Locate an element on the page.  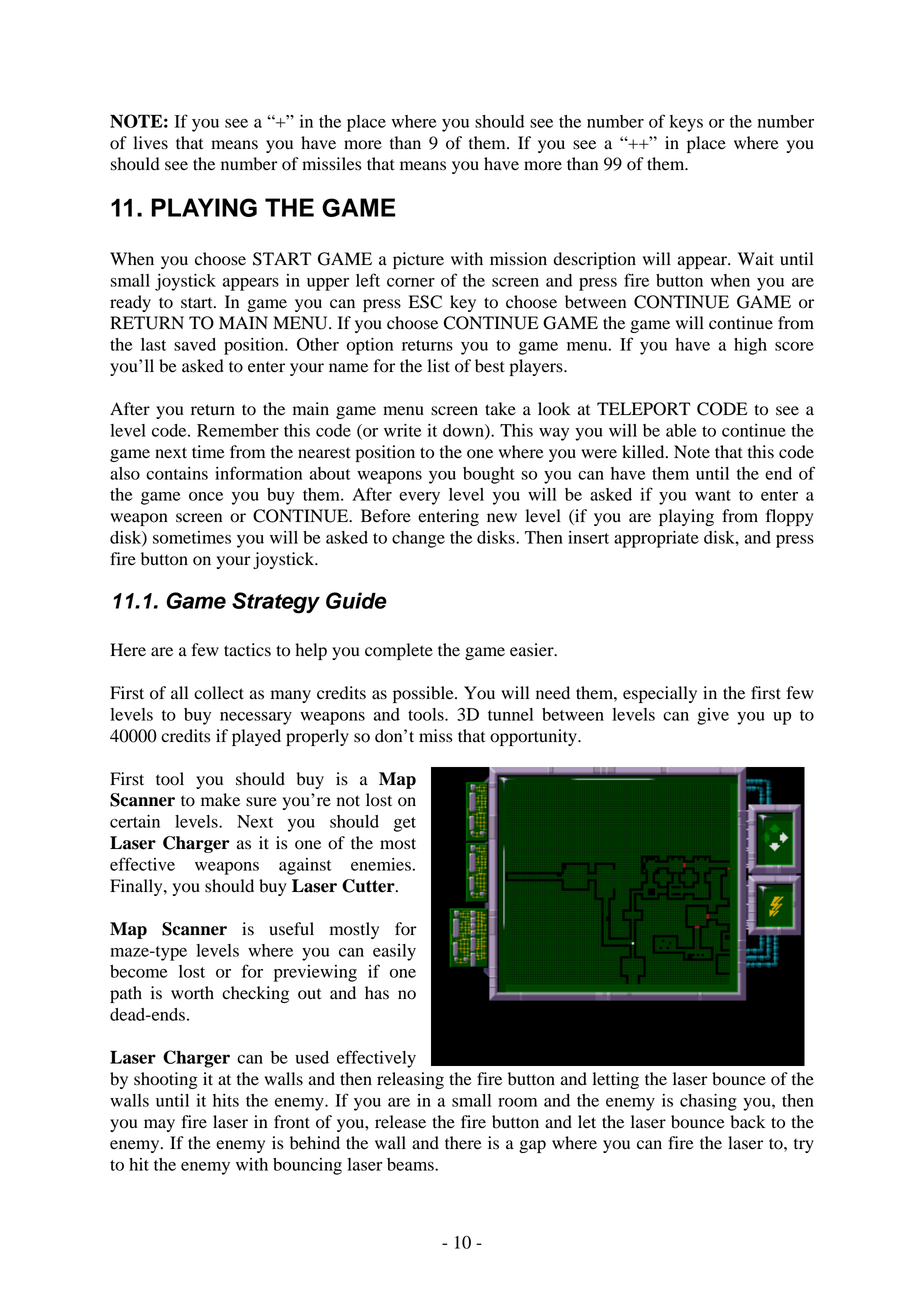
tactics is located at coordinates (247, 650).
